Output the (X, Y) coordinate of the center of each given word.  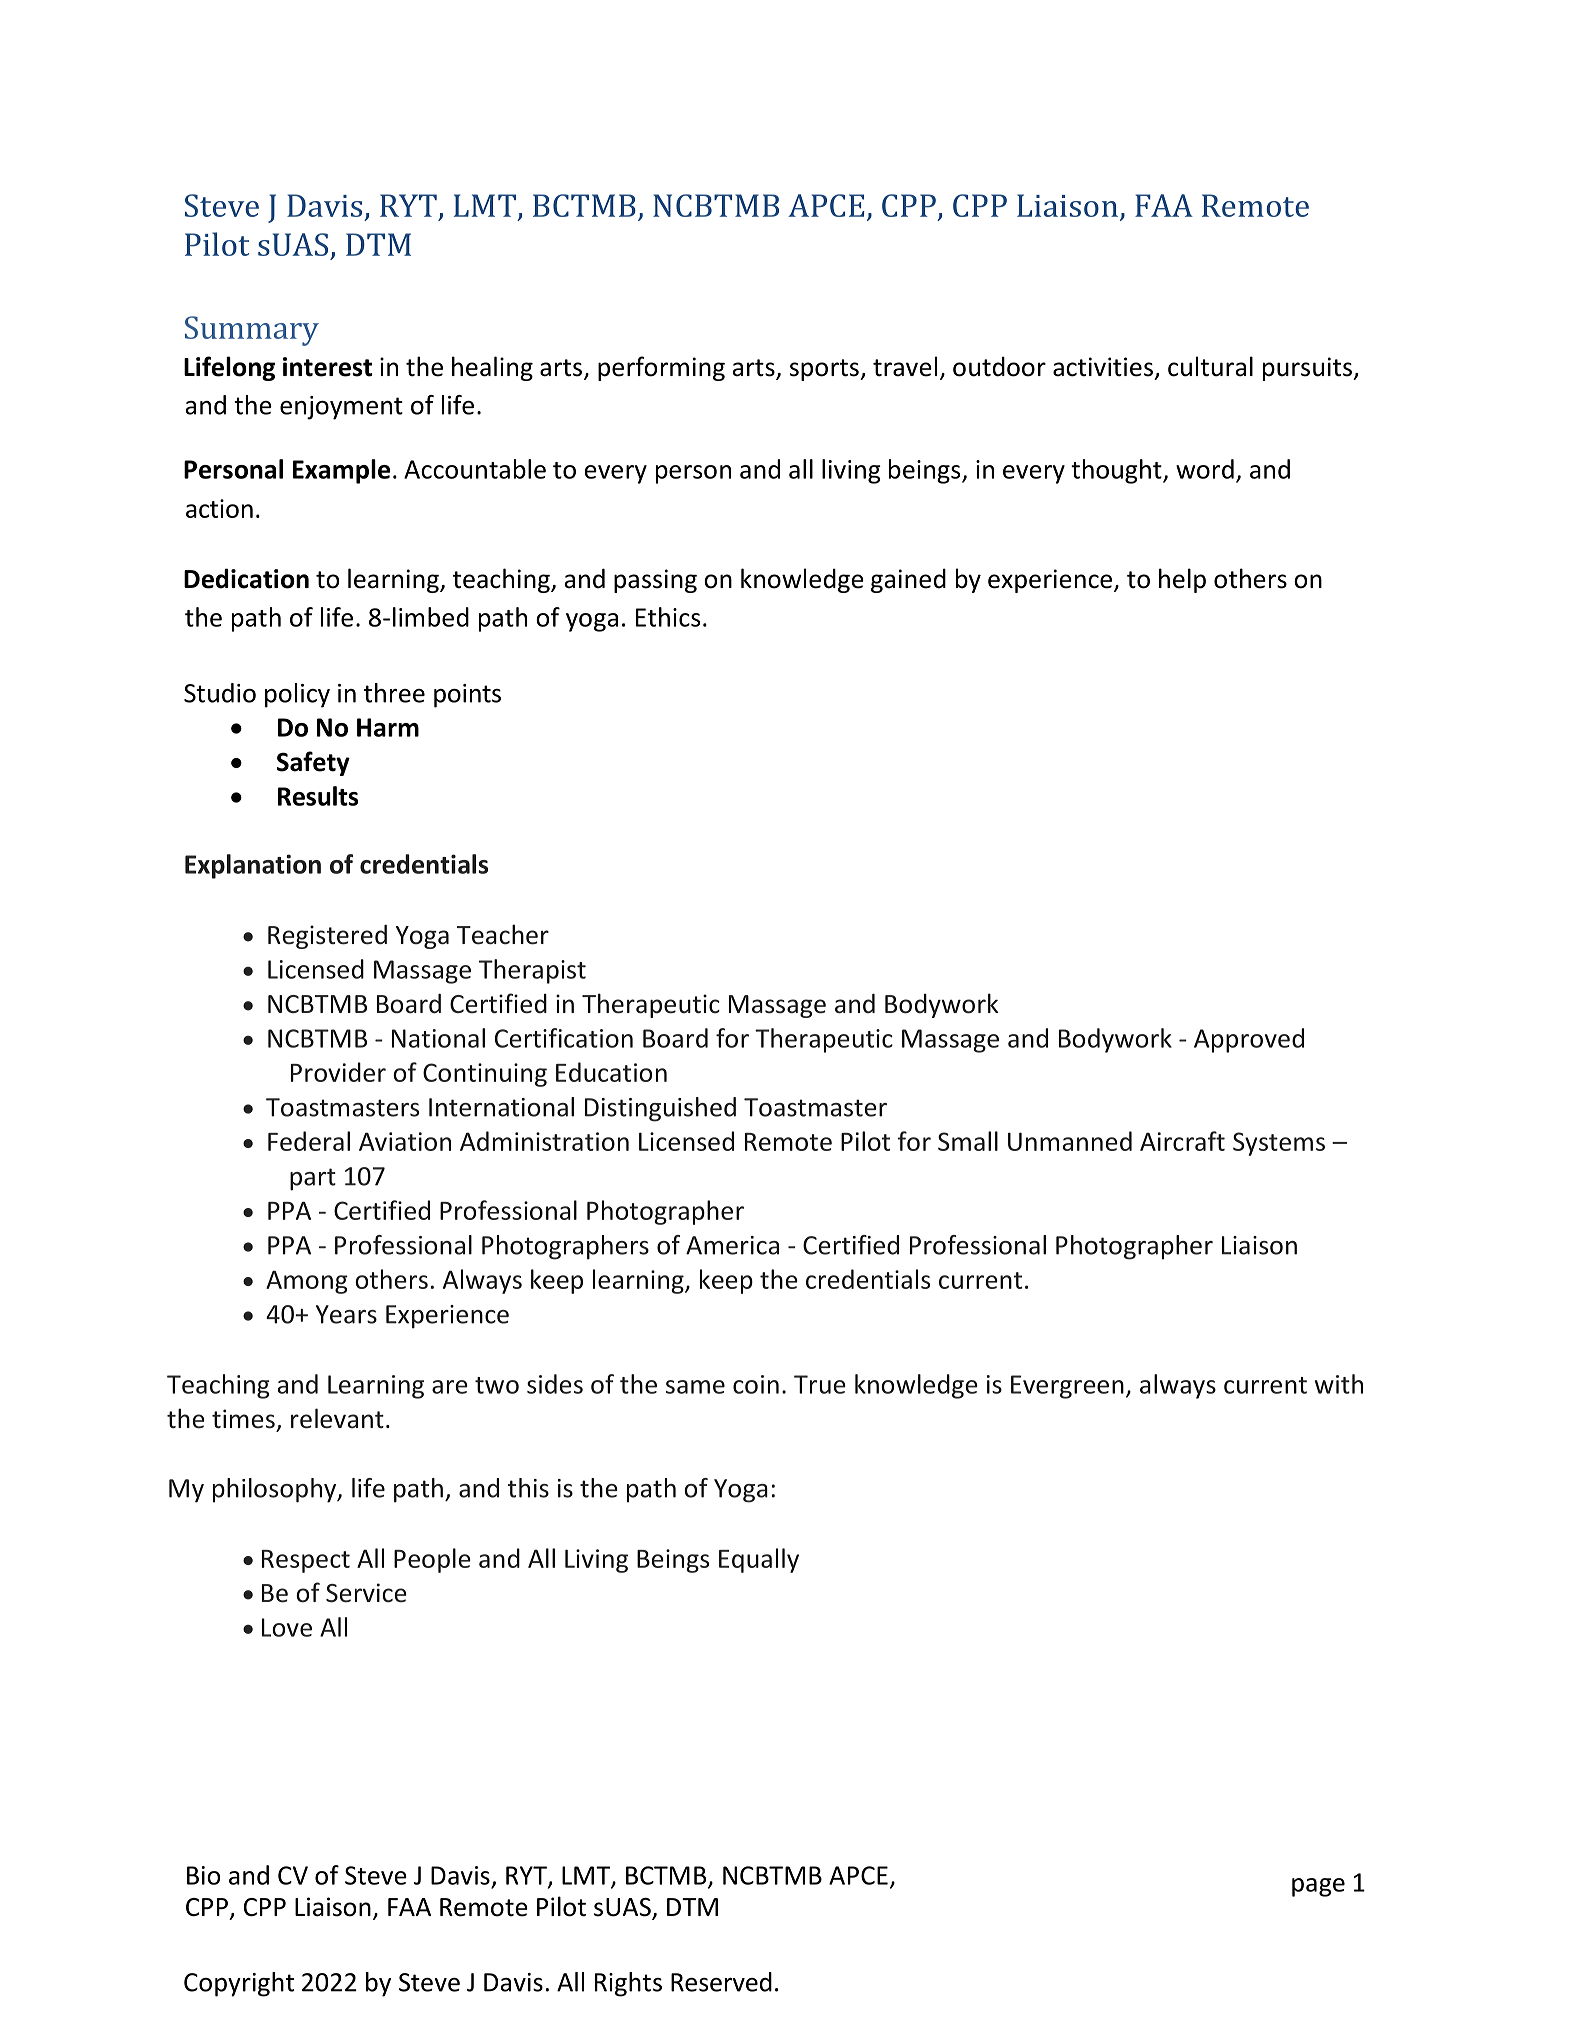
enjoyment (341, 408)
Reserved (721, 1982)
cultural (1210, 366)
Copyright (239, 1984)
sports (825, 370)
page (1318, 1887)
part (313, 1179)
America (732, 1245)
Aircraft (1182, 1141)
